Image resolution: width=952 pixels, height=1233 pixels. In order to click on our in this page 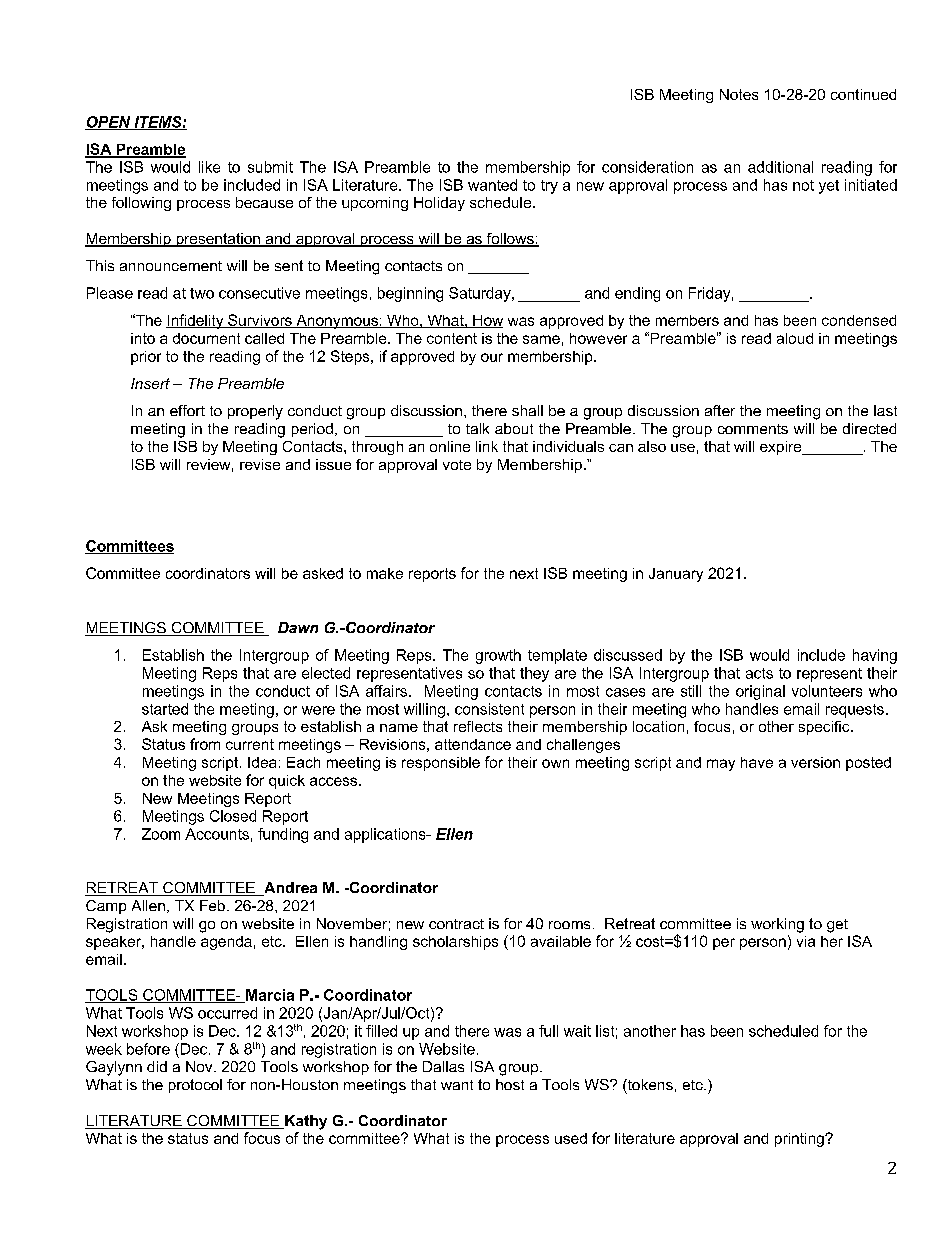, I will do `click(492, 357)`.
